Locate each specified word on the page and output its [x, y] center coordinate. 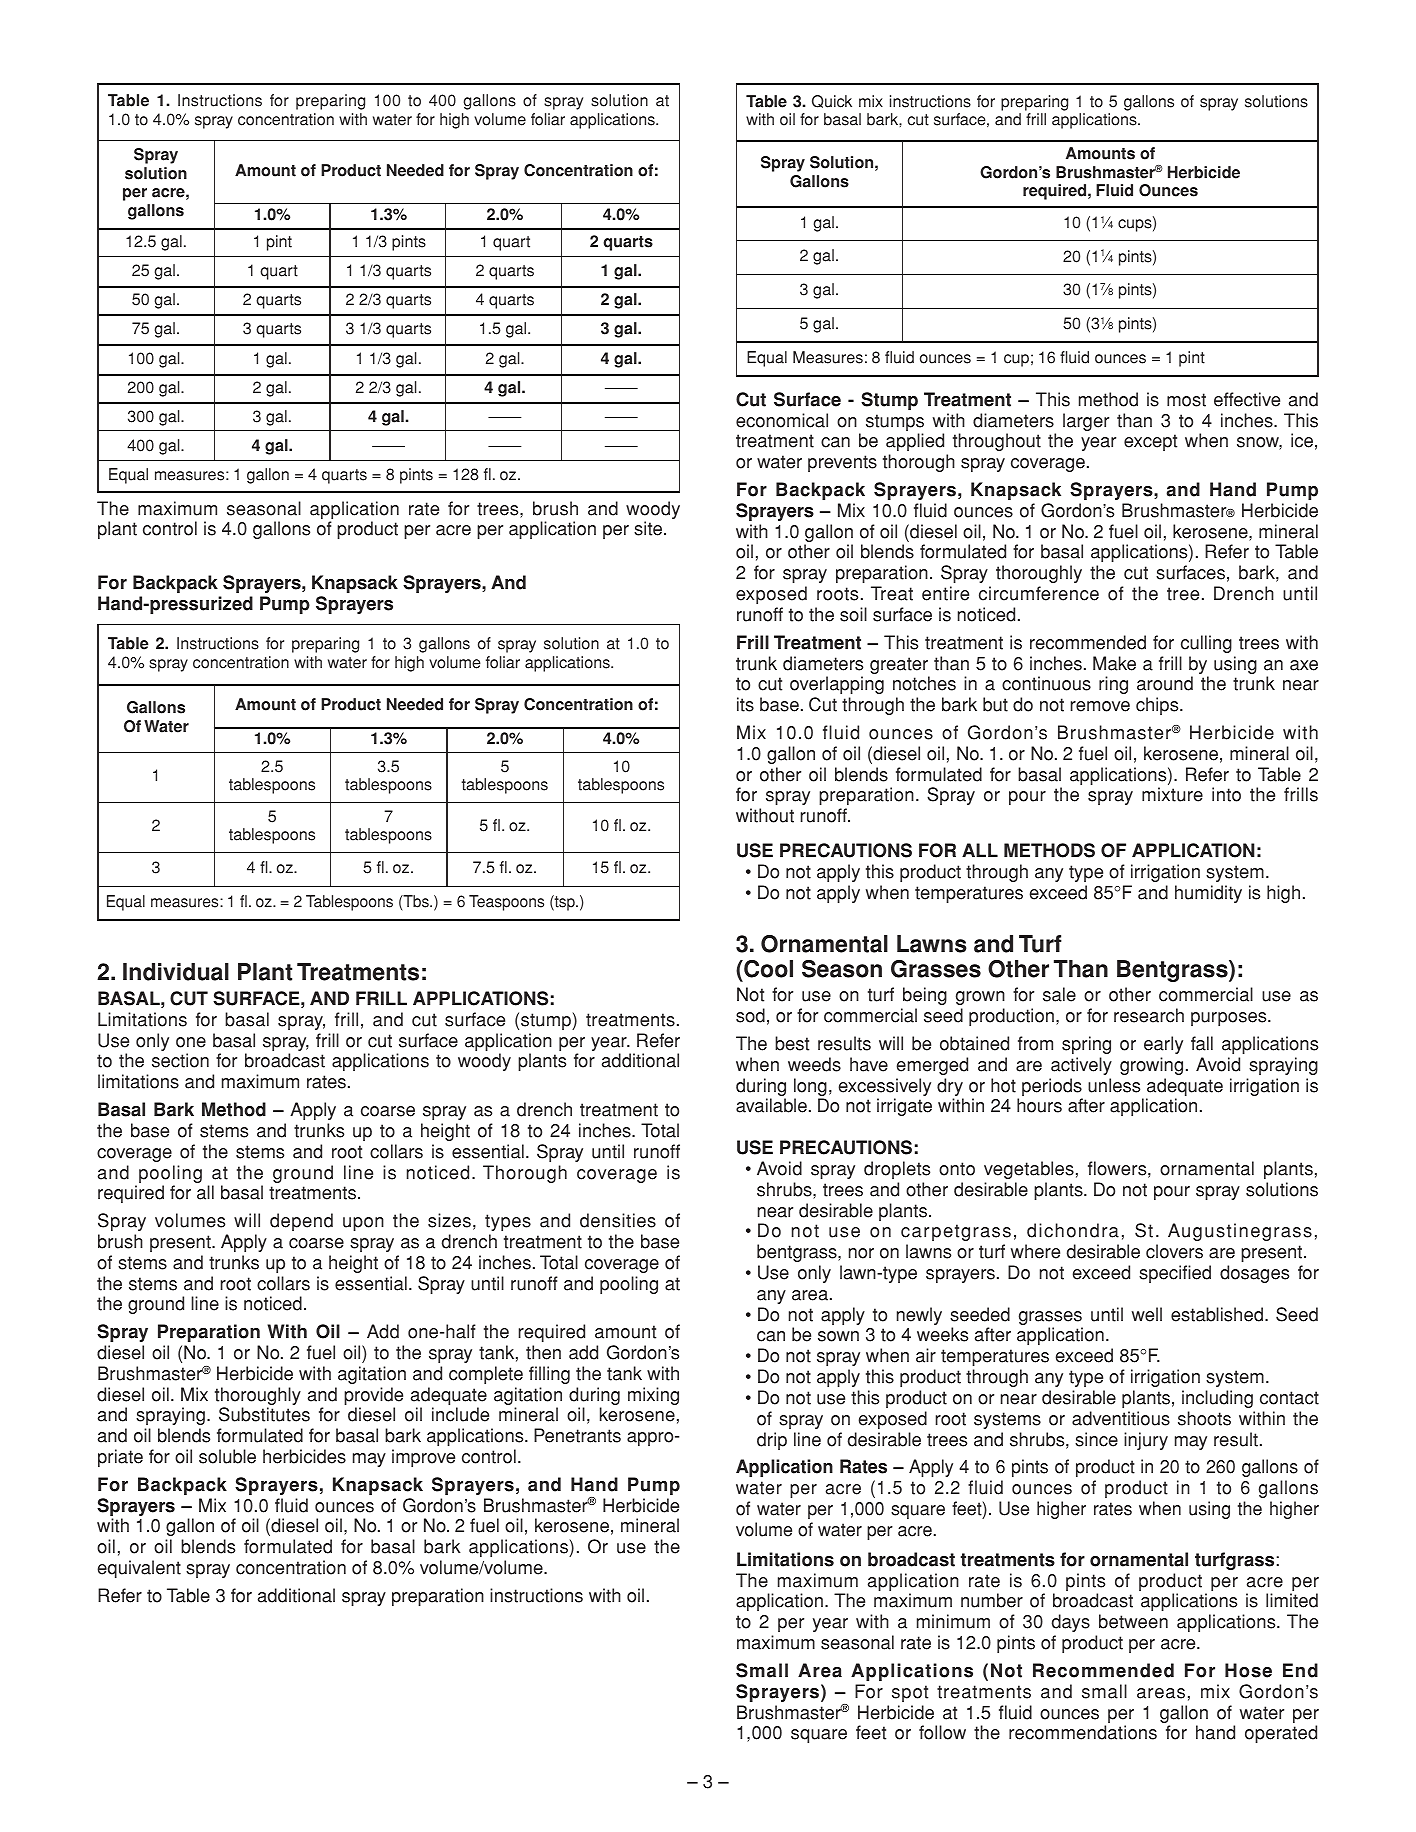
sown [838, 1336]
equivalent [139, 1569]
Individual [176, 972]
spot [910, 1693]
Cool [767, 969]
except [1150, 442]
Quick [832, 101]
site [649, 528]
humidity [1208, 894]
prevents [842, 463]
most [1186, 400]
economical [782, 420]
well [1147, 1314]
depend [301, 1222]
